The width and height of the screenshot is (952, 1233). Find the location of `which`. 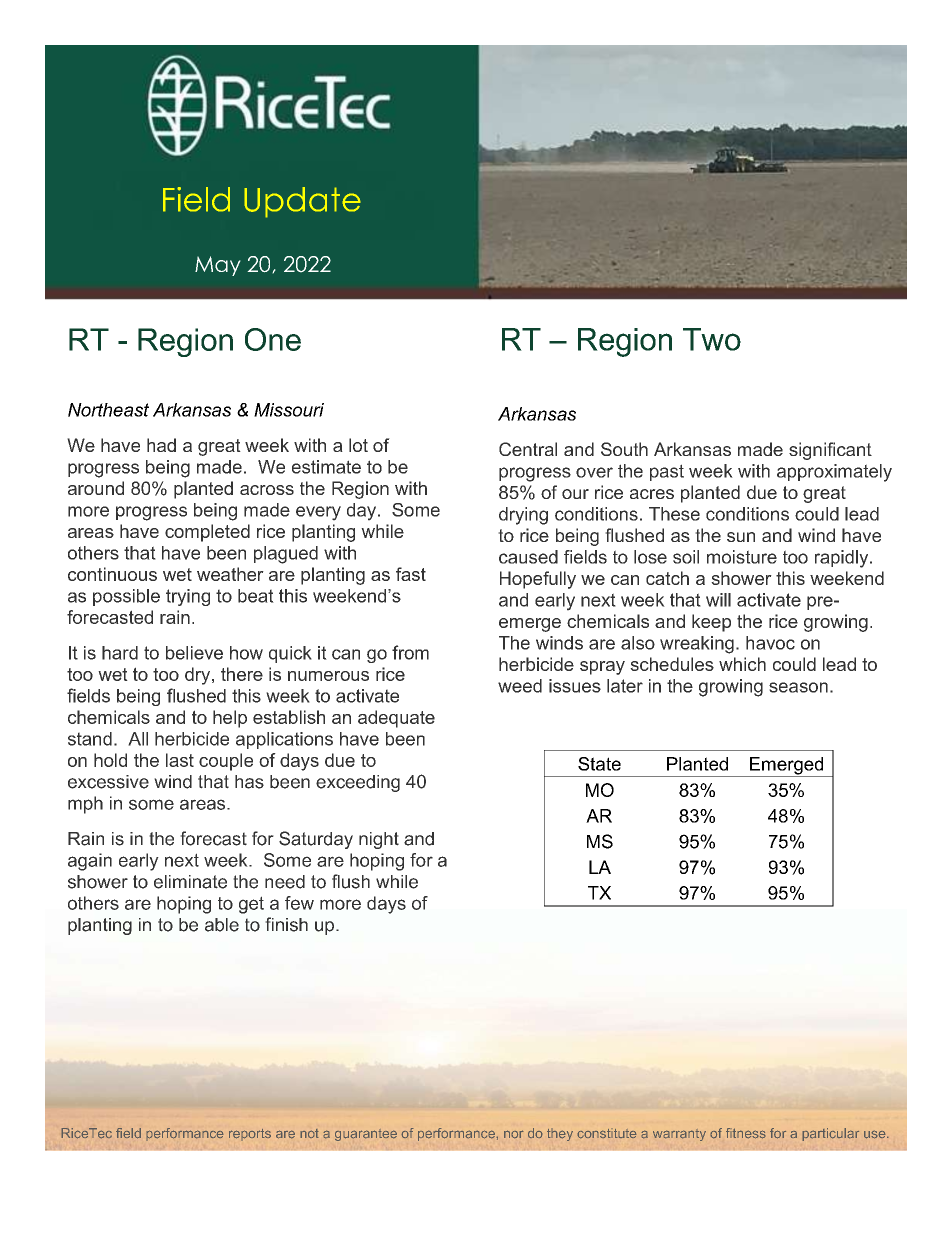

which is located at coordinates (742, 664).
